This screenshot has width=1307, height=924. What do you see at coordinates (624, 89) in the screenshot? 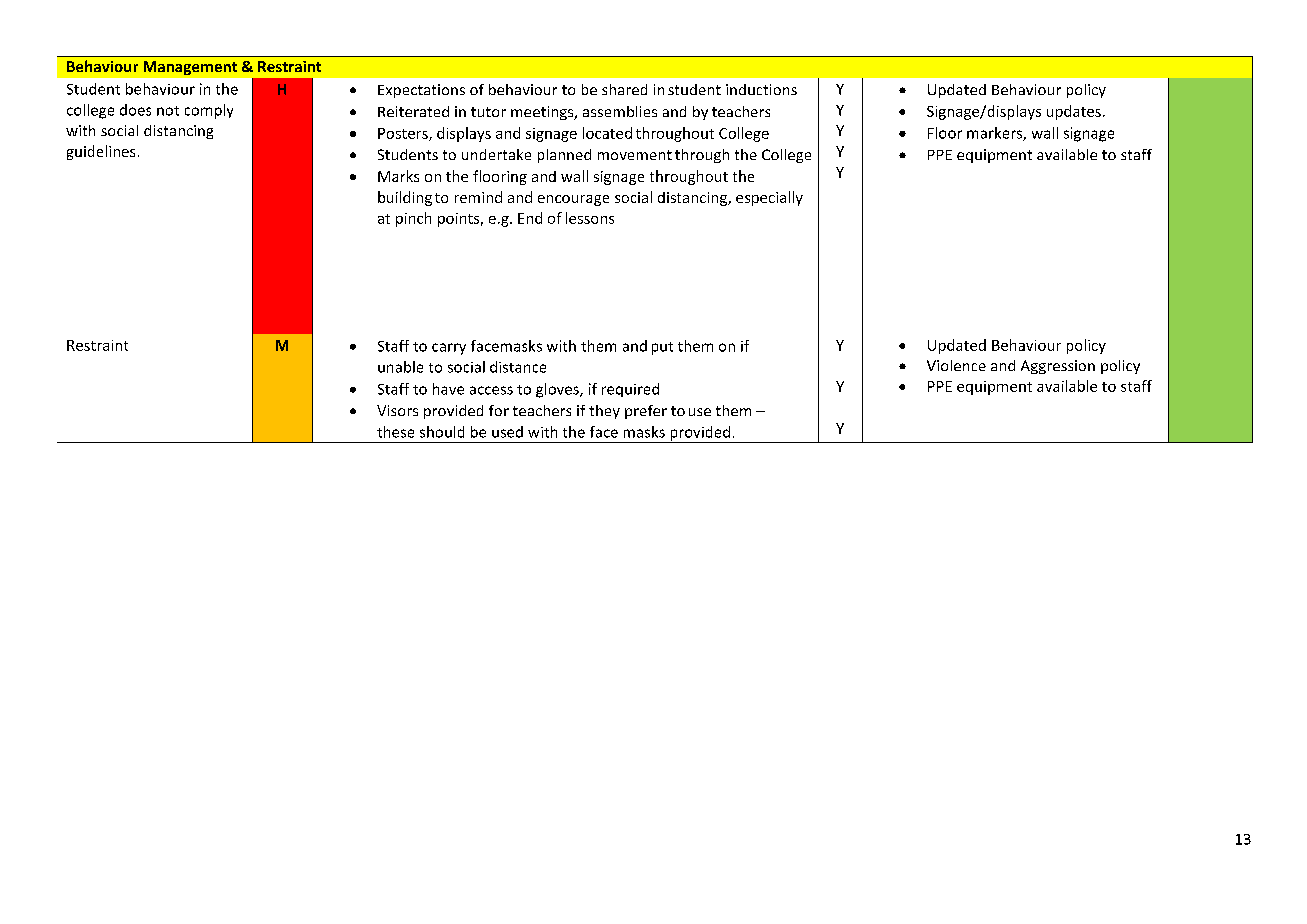
I see `shared` at bounding box center [624, 89].
